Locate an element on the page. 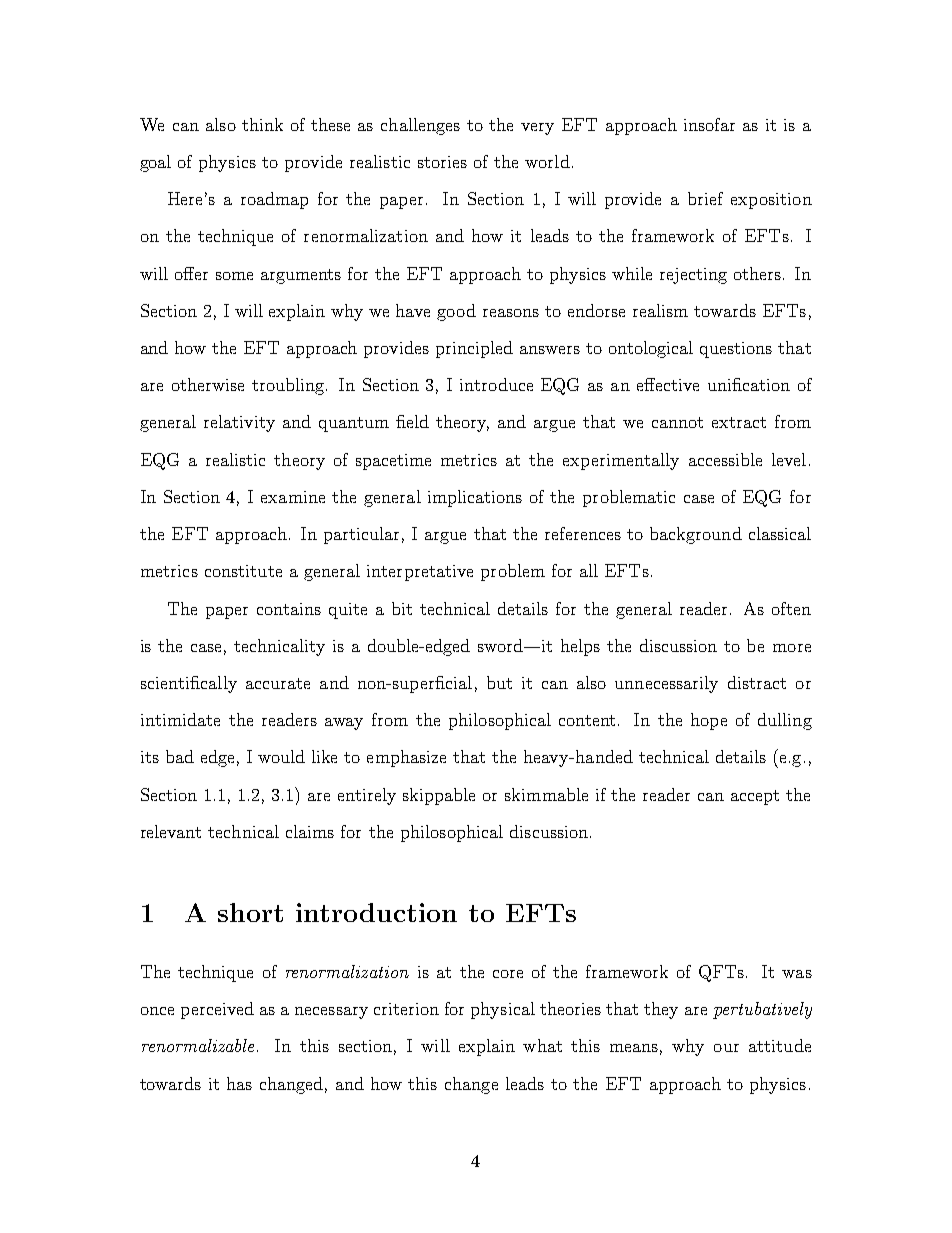 Image resolution: width=952 pixels, height=1233 pixels. insofar is located at coordinates (709, 124).
